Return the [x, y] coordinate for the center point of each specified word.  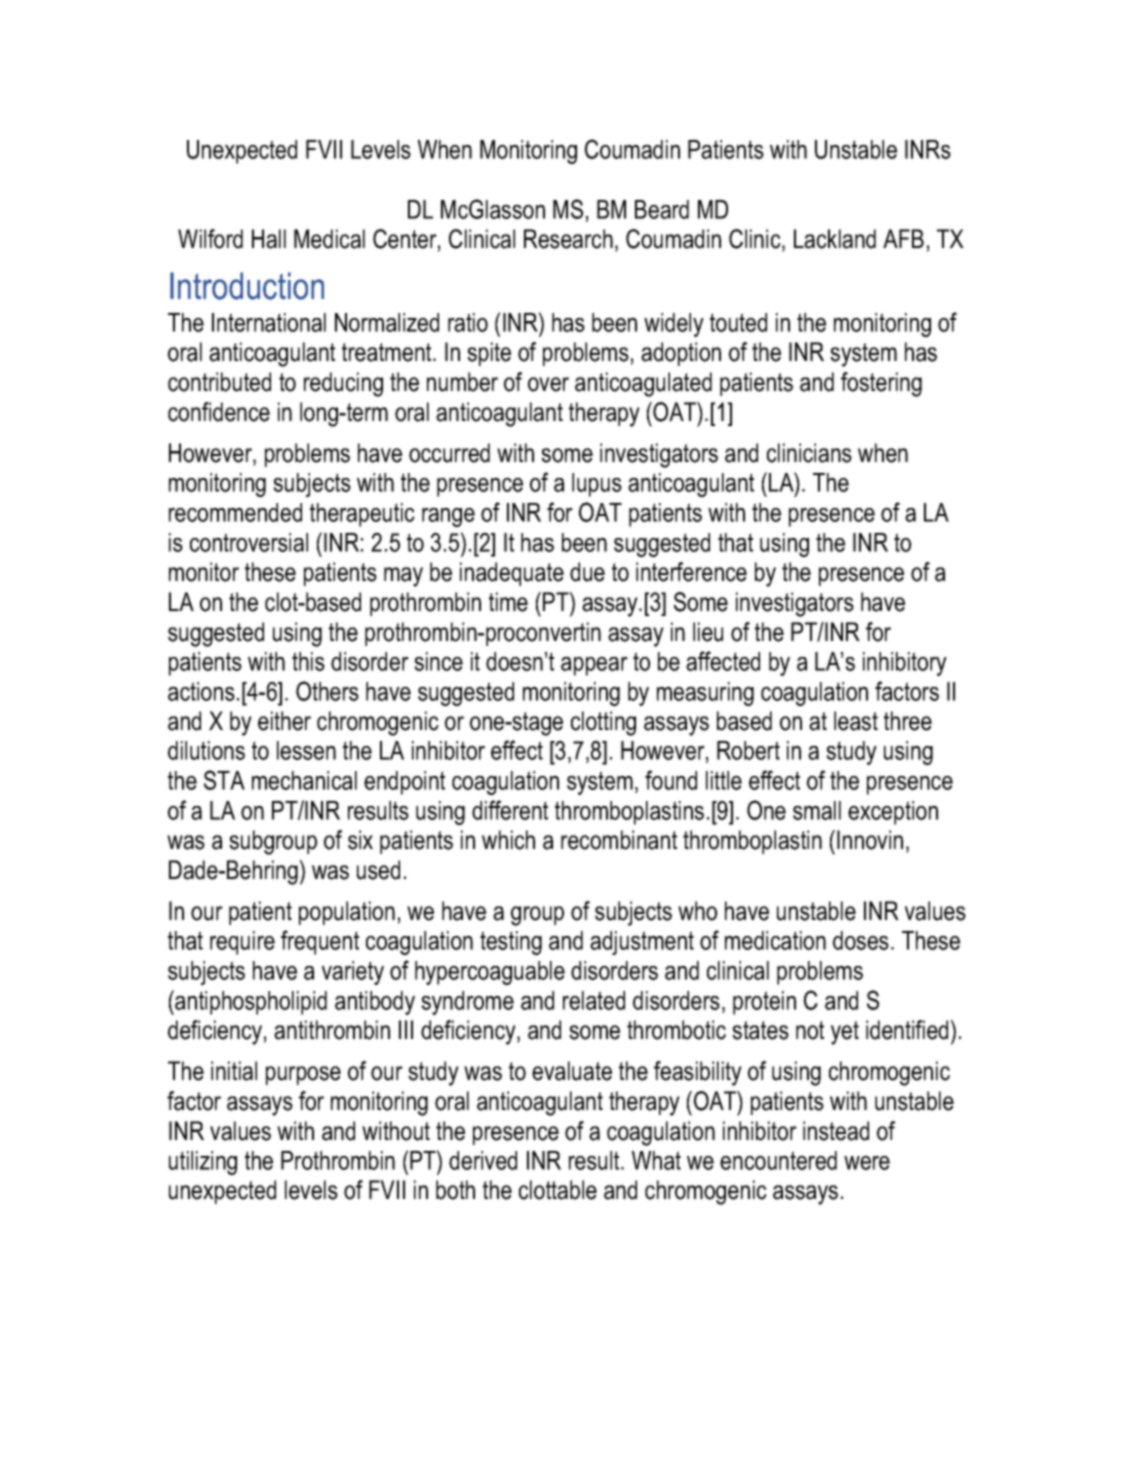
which [508, 840]
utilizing [203, 1163]
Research [568, 239]
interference [691, 572]
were [867, 1163]
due [587, 572]
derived [483, 1160]
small [817, 810]
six [360, 840]
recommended [235, 512]
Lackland [835, 239]
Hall [269, 239]
